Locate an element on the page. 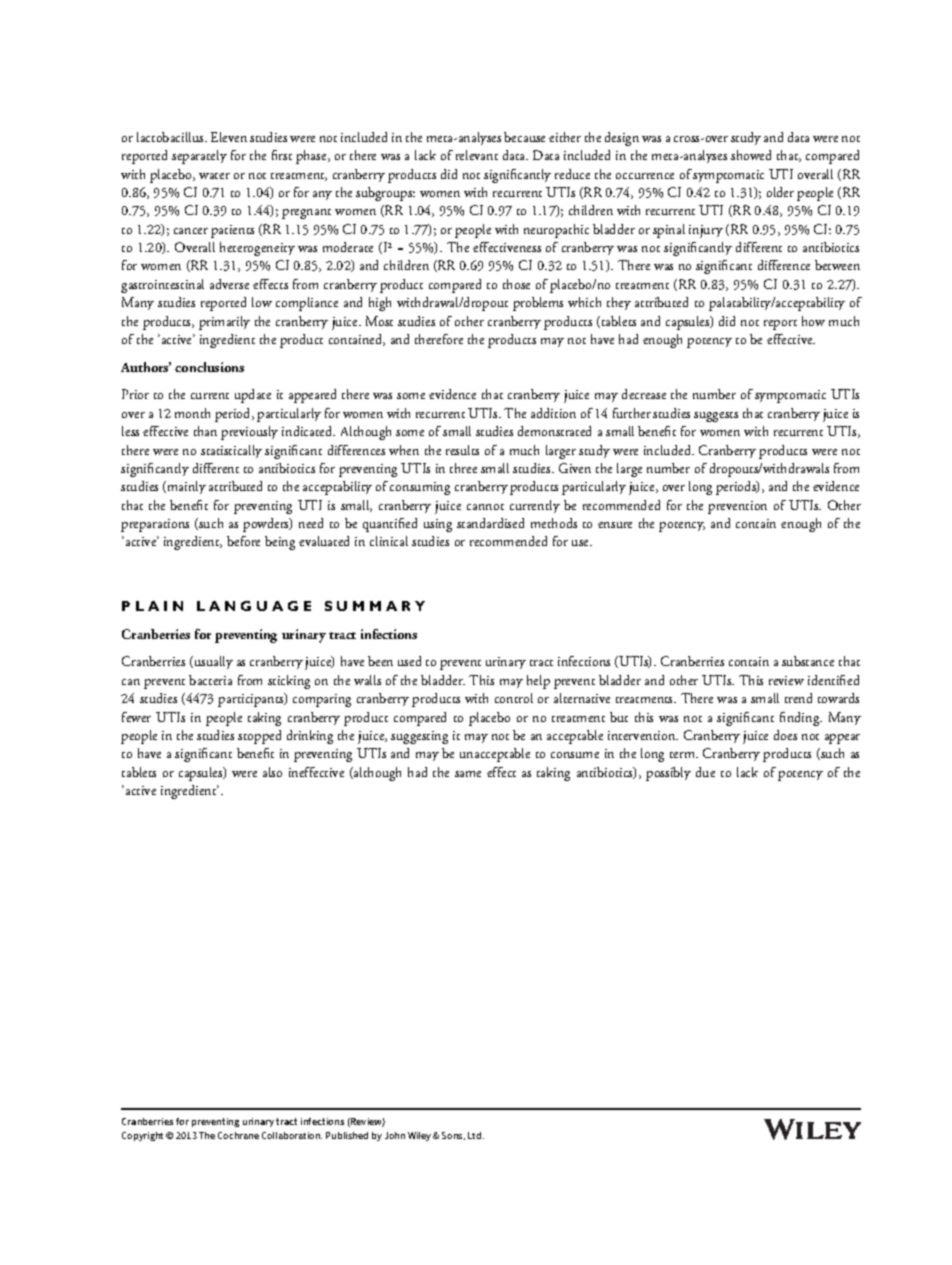 The width and height of the page is (952, 1265). suggests is located at coordinates (716, 417).
